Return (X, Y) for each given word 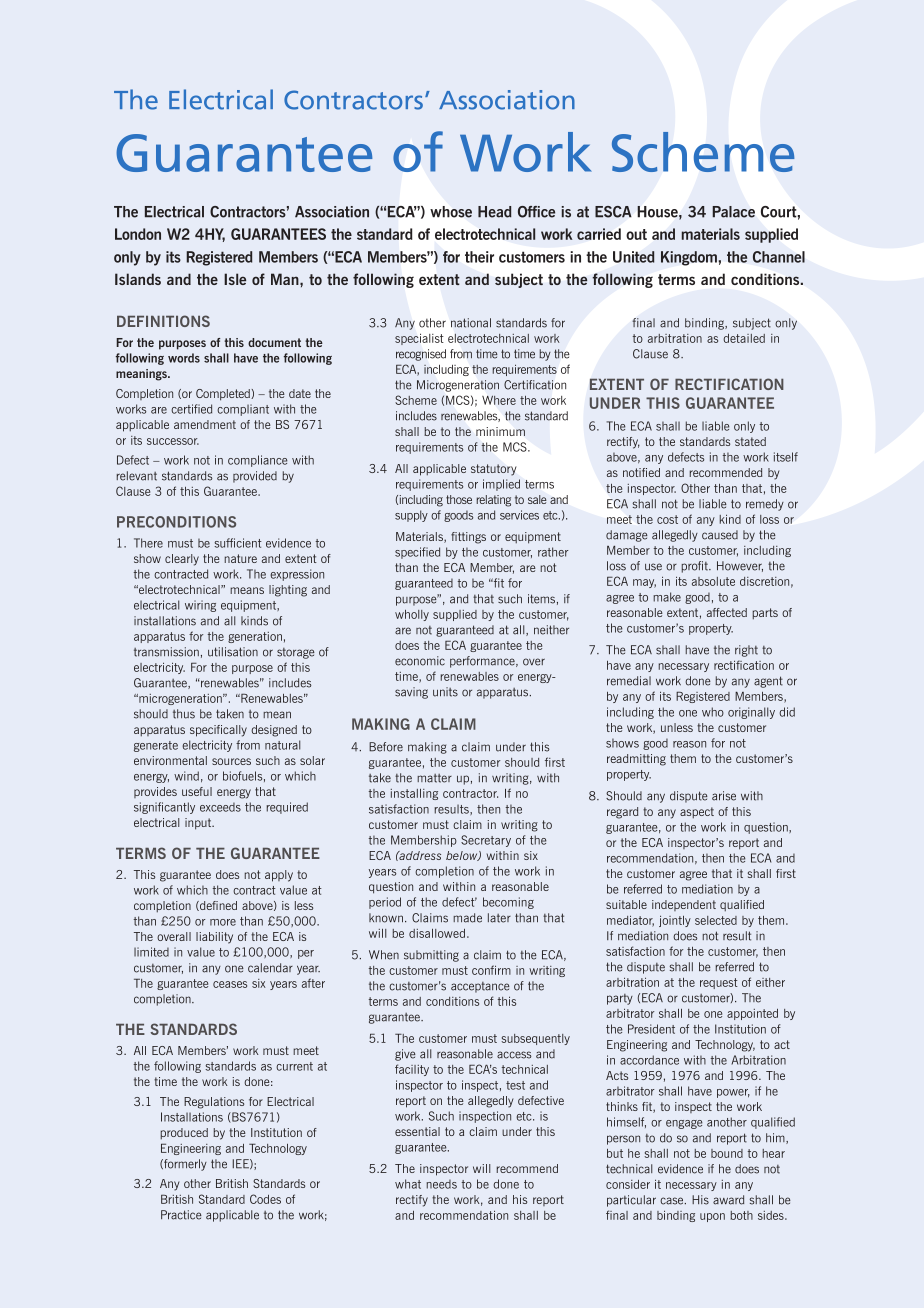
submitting (431, 956)
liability (214, 938)
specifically (218, 731)
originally (751, 713)
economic (420, 661)
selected (716, 920)
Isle (235, 279)
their (479, 257)
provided (255, 477)
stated (750, 441)
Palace (733, 212)
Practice (181, 1215)
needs (442, 1184)
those (459, 499)
